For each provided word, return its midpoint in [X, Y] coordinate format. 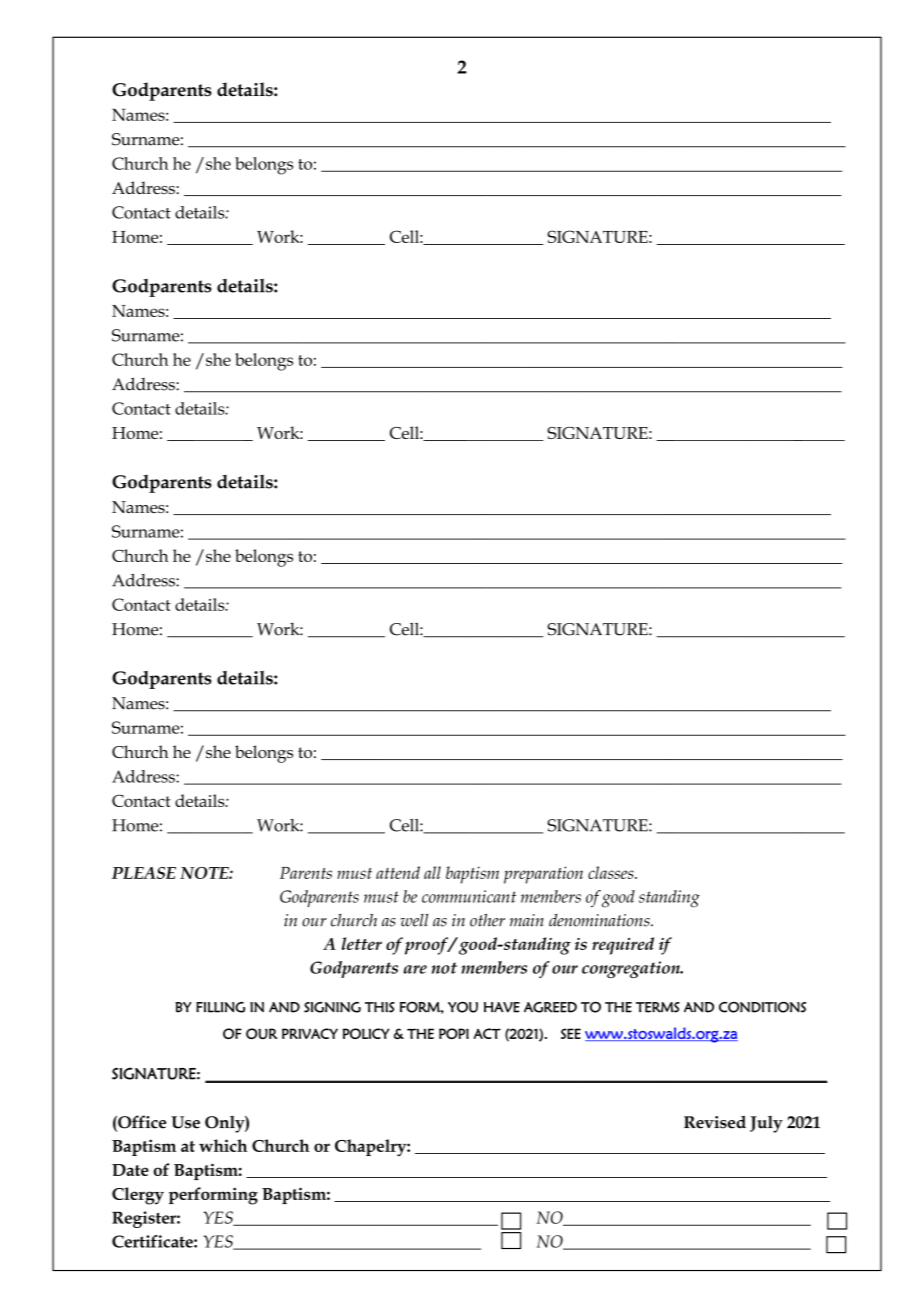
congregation [632, 969]
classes [612, 872]
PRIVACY [310, 1033]
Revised [715, 1122]
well [414, 920]
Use [185, 1122]
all [432, 872]
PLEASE [144, 873]
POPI [454, 1033]
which [223, 1145]
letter [362, 943]
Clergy [138, 1196]
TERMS [658, 1007]
